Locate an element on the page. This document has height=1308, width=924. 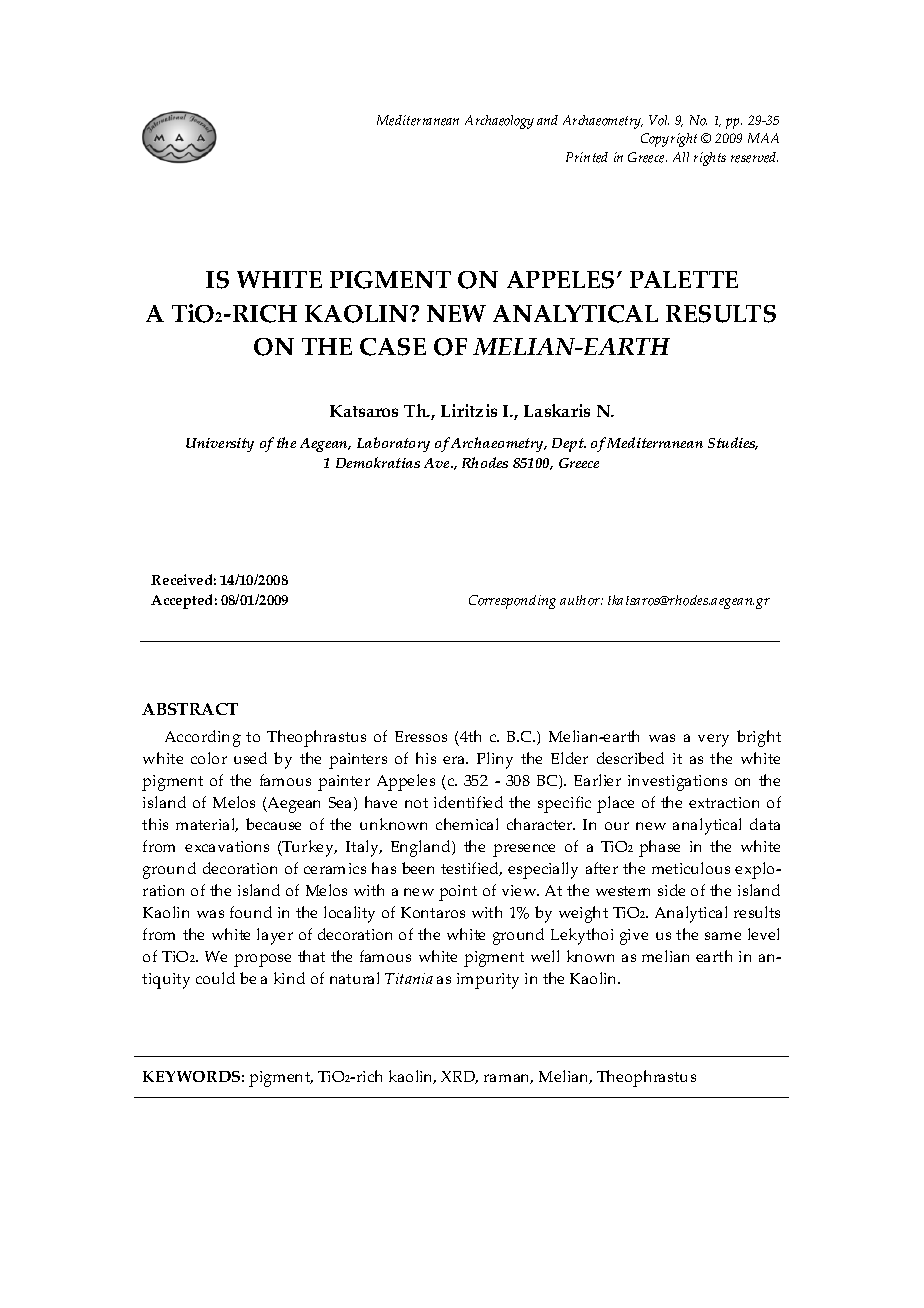
Printed is located at coordinates (587, 157).
